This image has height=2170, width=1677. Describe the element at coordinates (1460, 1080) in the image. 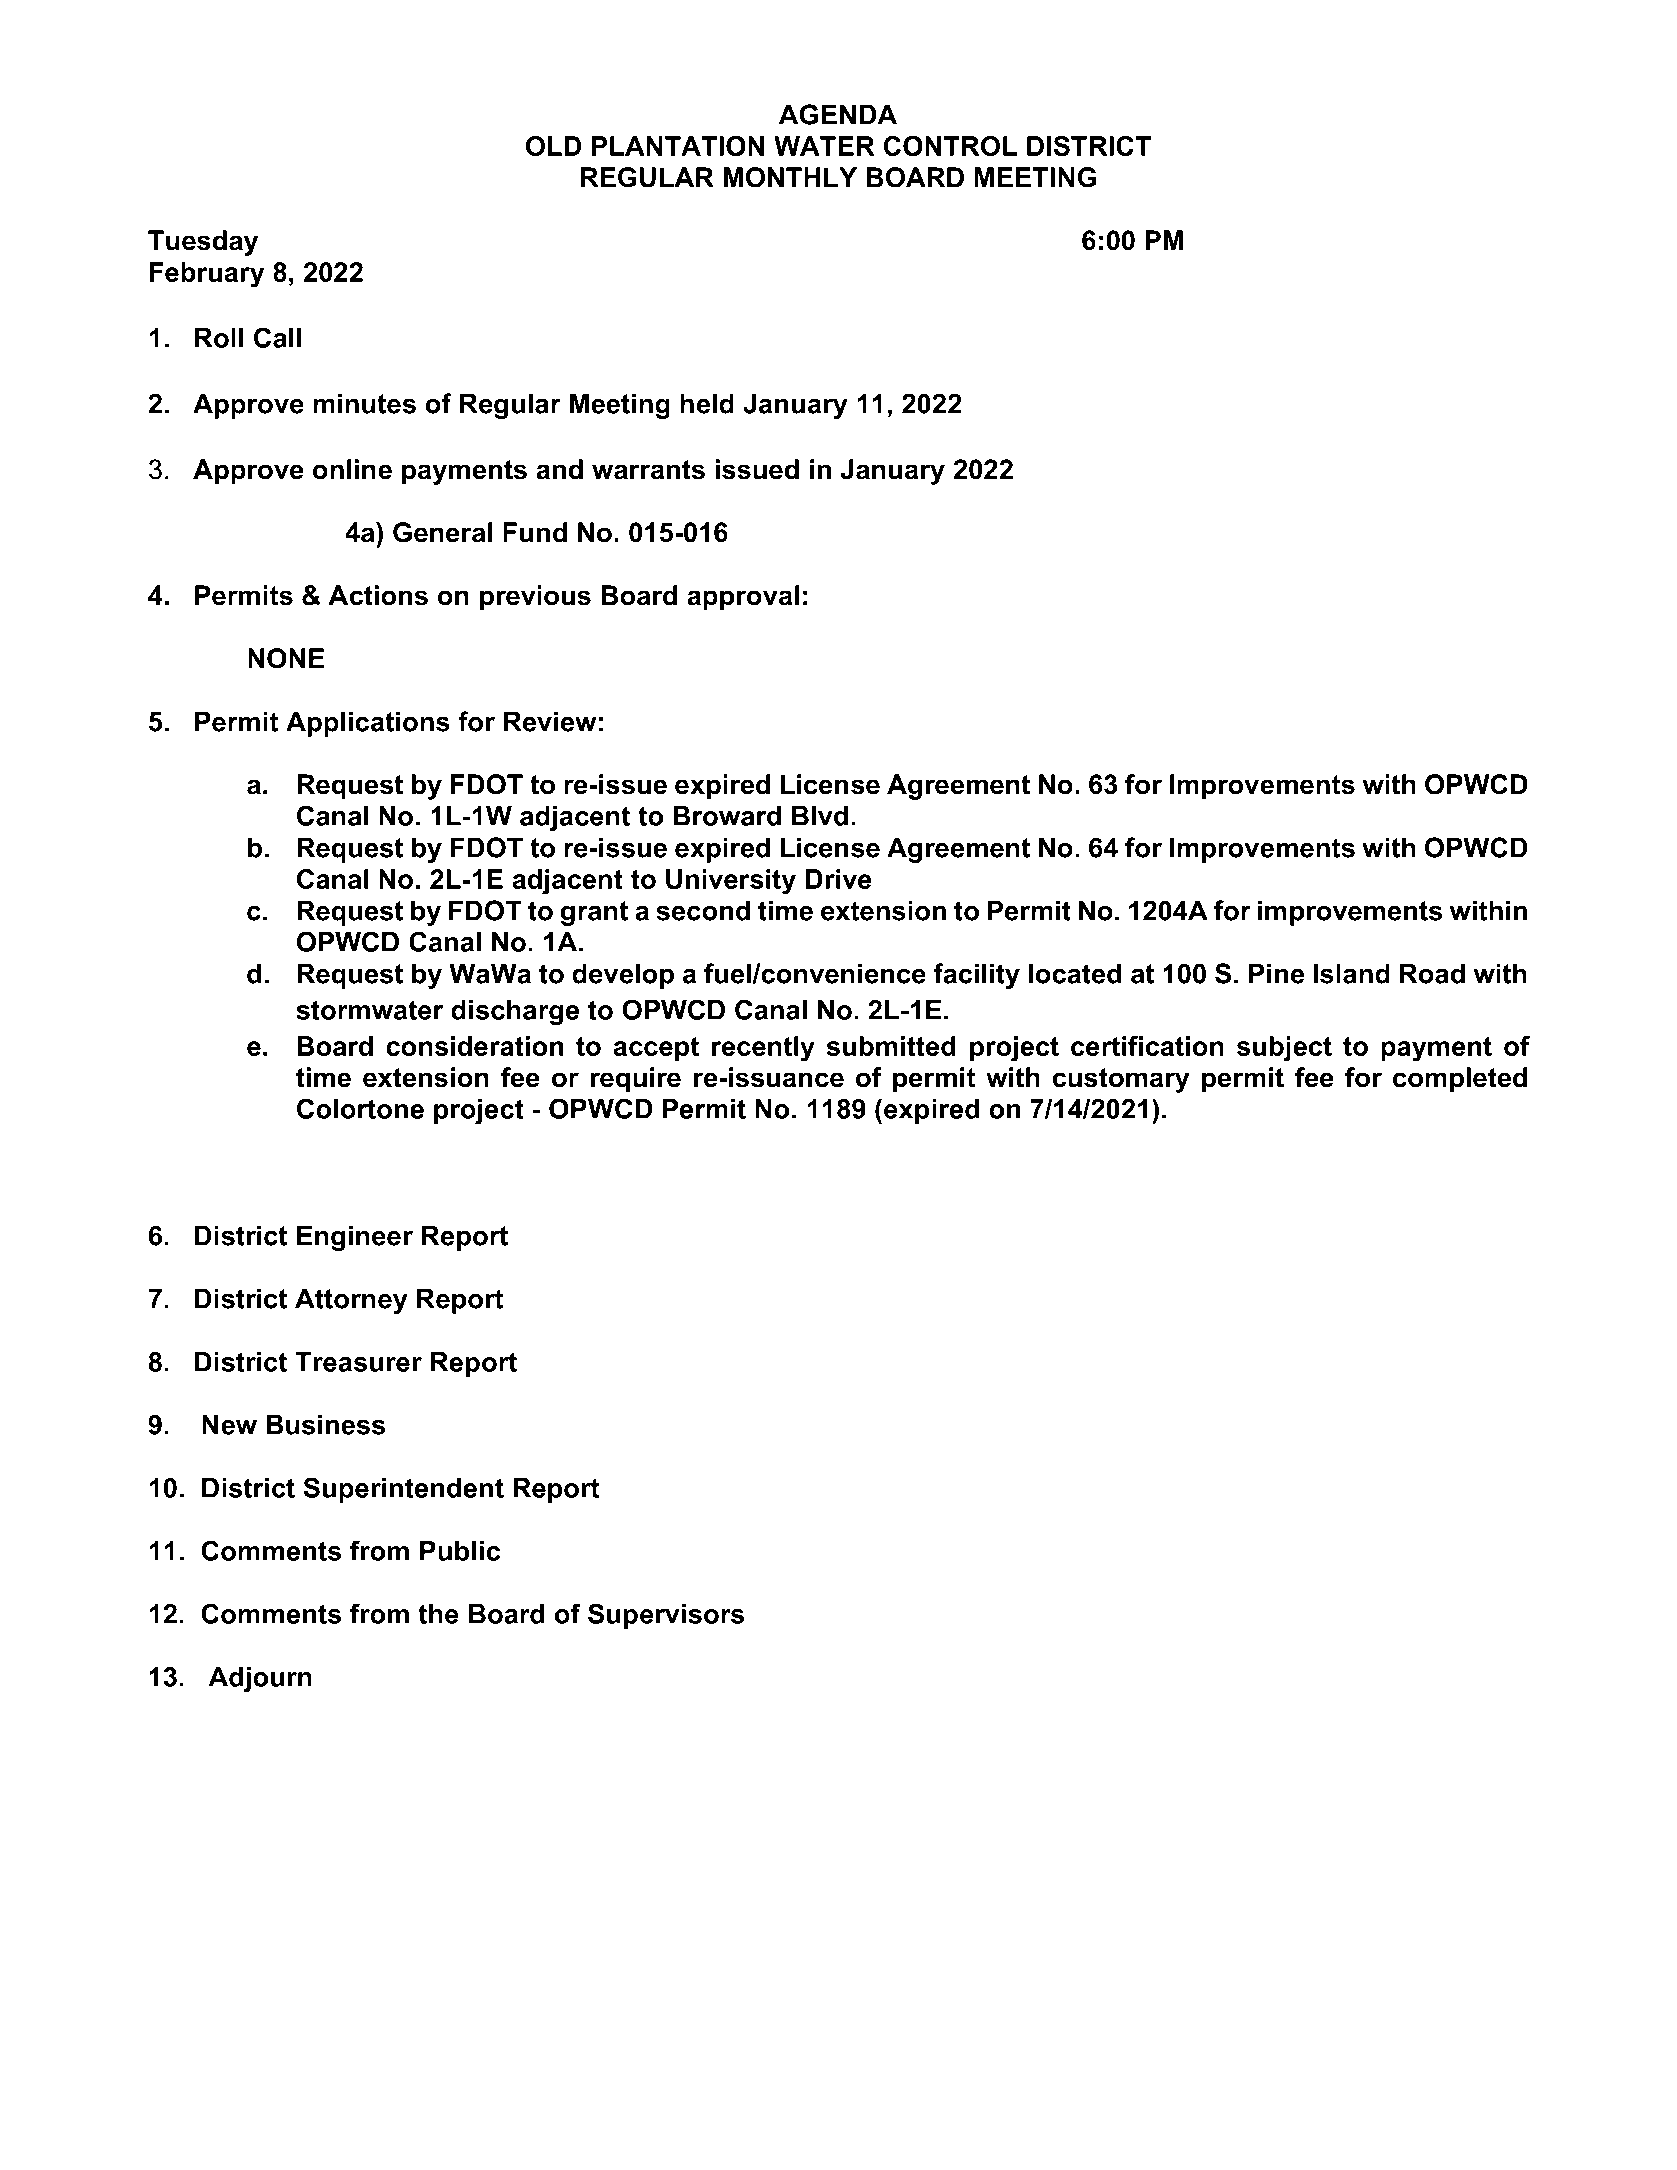

I see `completed` at that location.
